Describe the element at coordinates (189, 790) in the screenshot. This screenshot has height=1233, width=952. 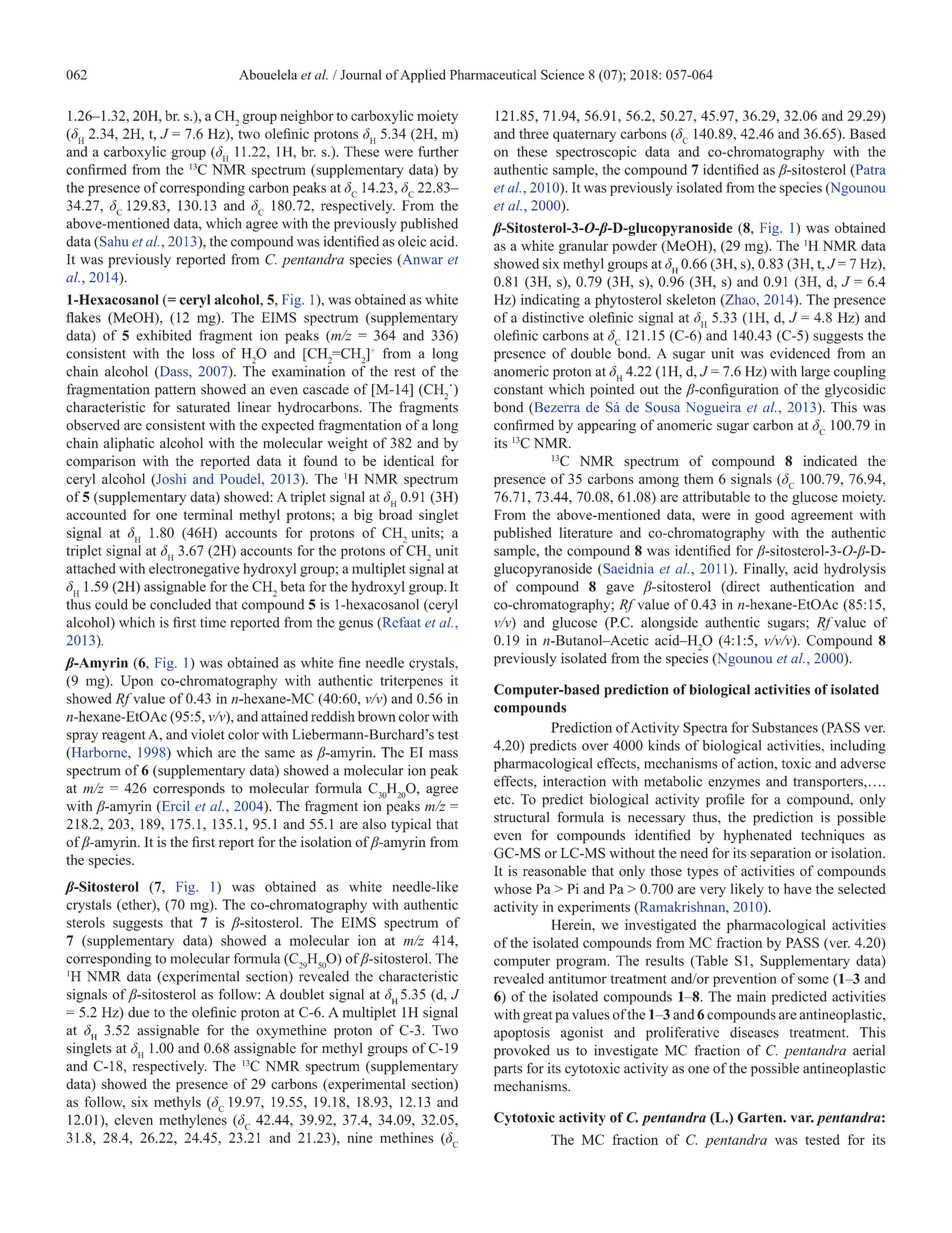
I see `corresponds` at that location.
